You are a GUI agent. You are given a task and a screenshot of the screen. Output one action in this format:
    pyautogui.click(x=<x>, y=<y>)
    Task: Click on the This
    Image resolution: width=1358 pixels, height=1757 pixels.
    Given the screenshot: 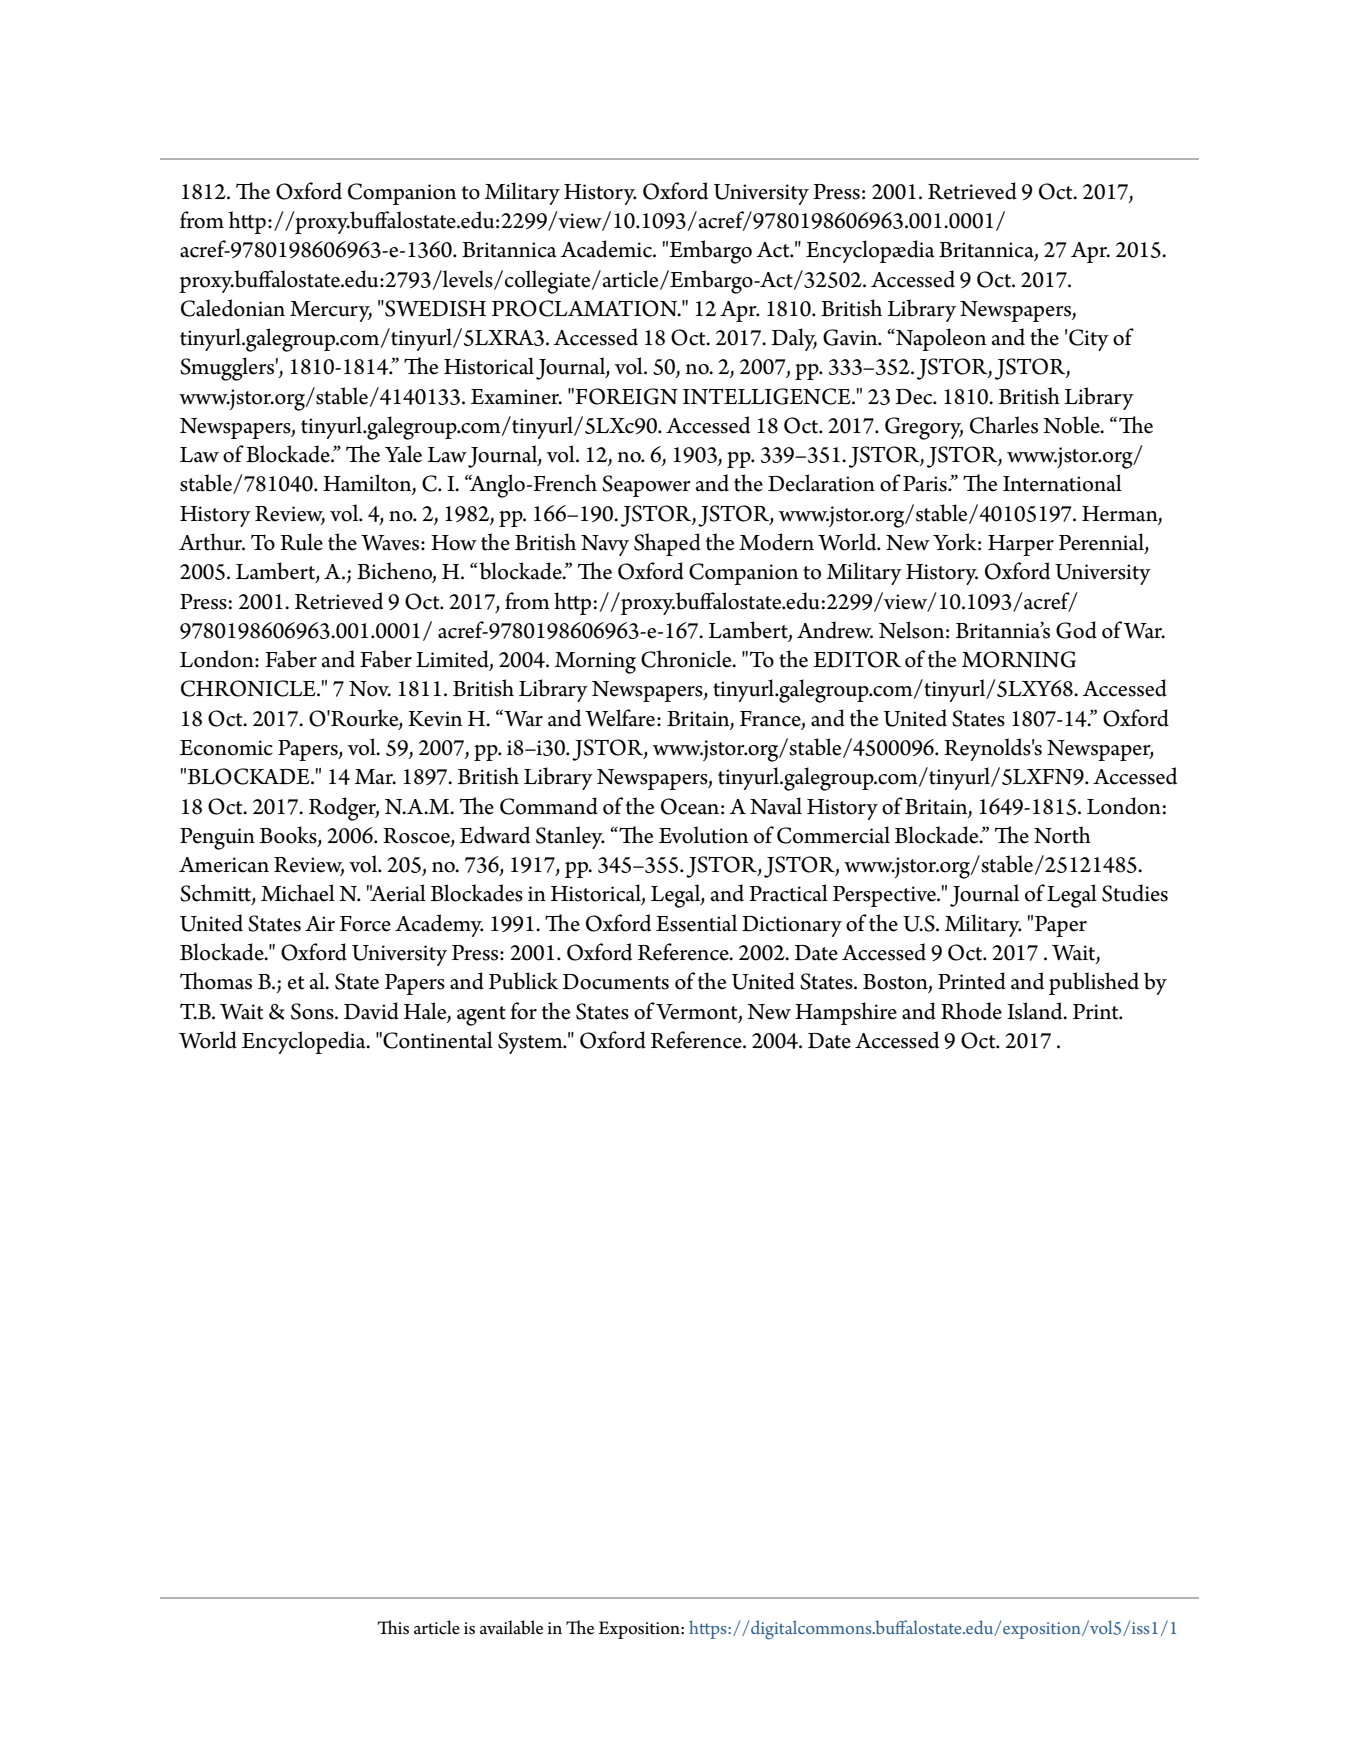 What is the action you would take?
    pyautogui.click(x=393, y=1627)
